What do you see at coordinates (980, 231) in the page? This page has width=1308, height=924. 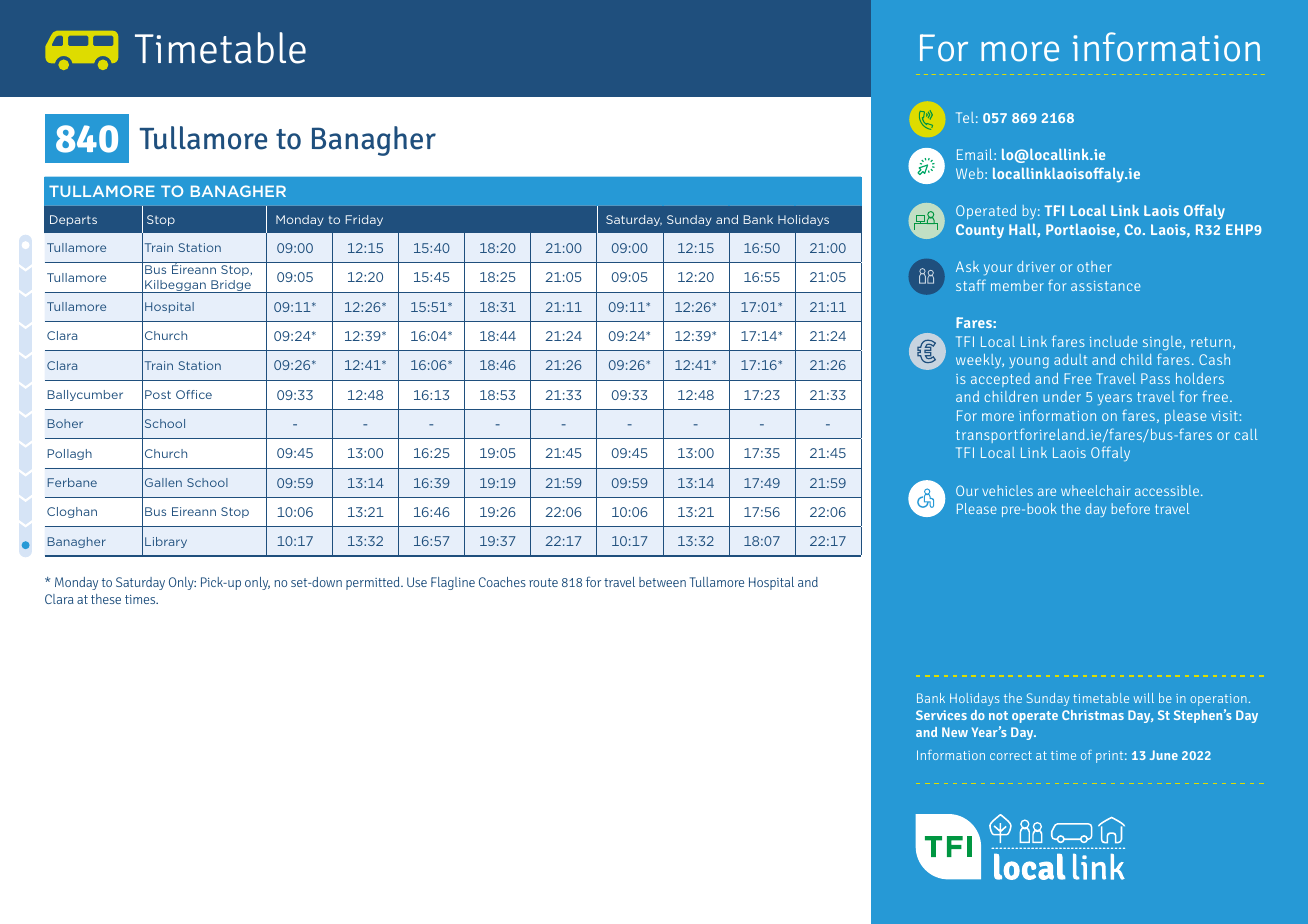 I see `County` at bounding box center [980, 231].
